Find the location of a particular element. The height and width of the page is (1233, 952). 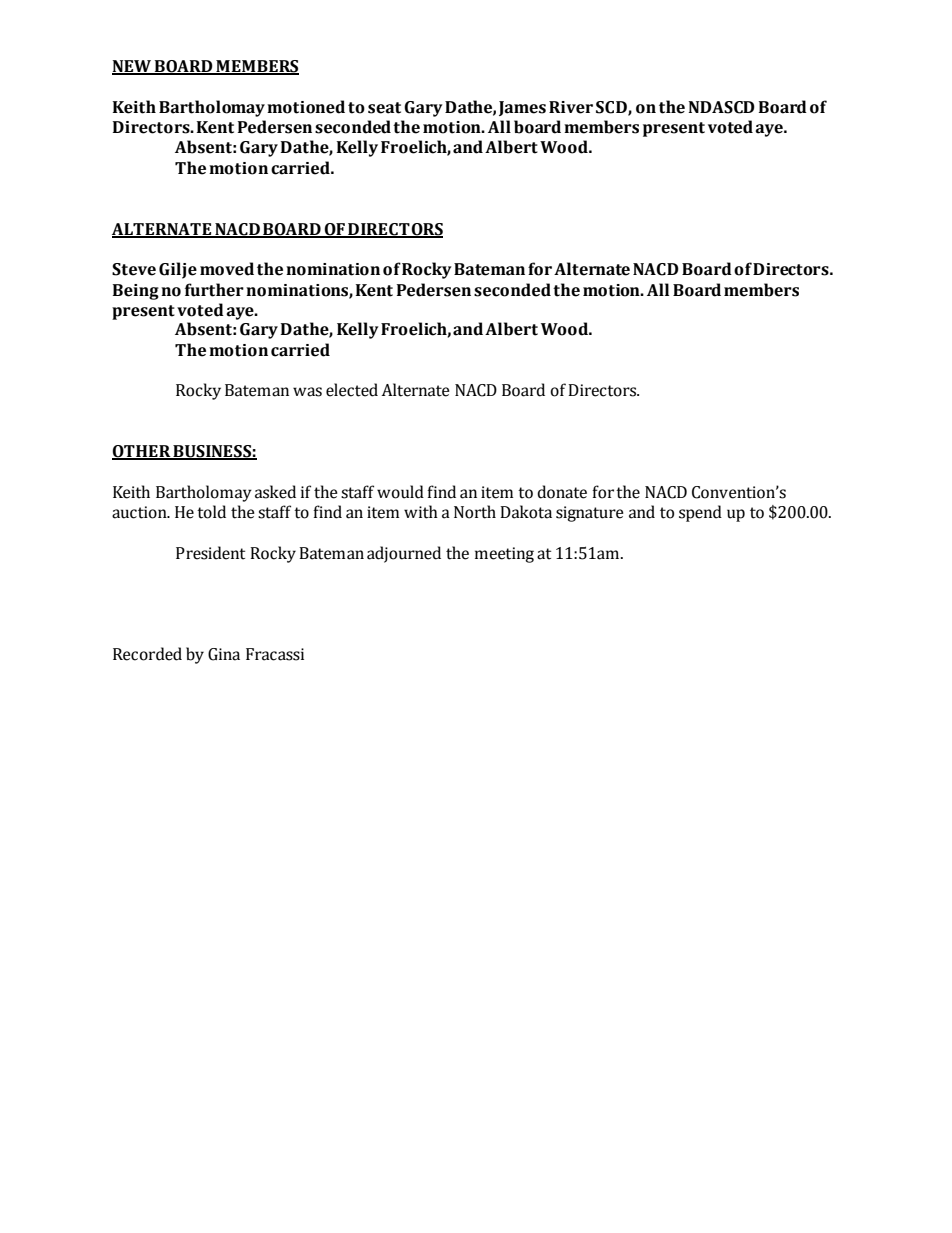

Steve is located at coordinates (134, 269).
